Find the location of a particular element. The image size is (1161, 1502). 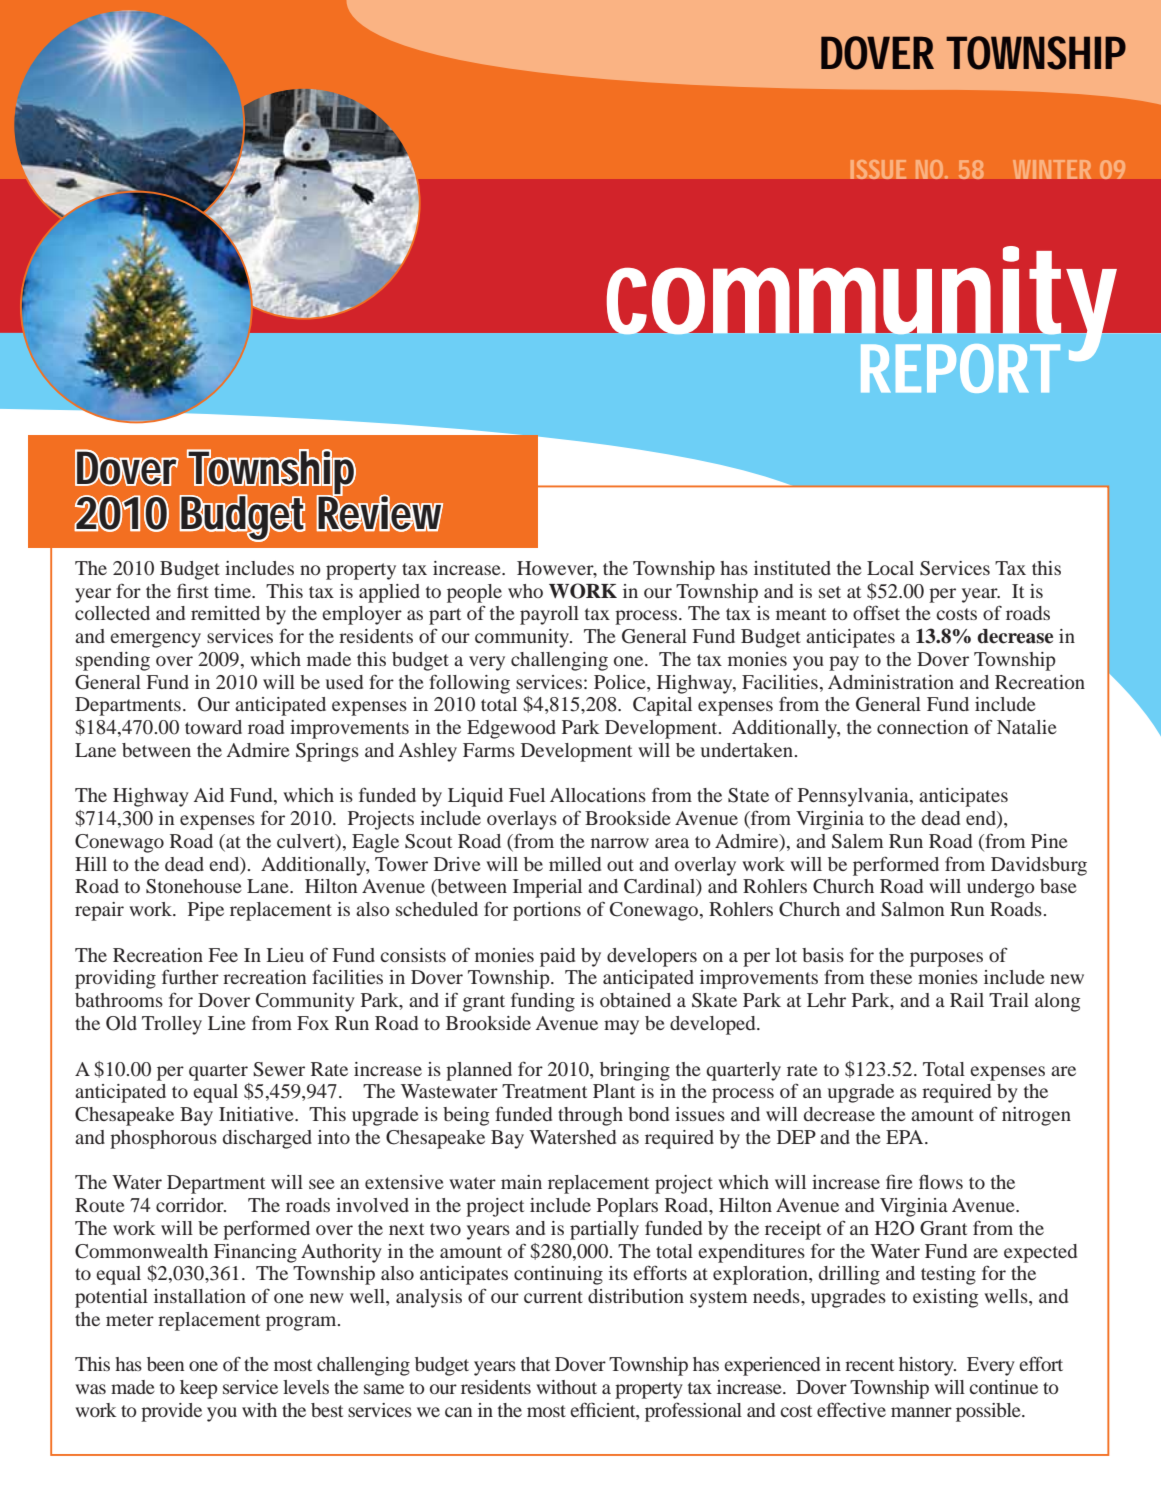

Pennsylvania is located at coordinates (854, 797).
